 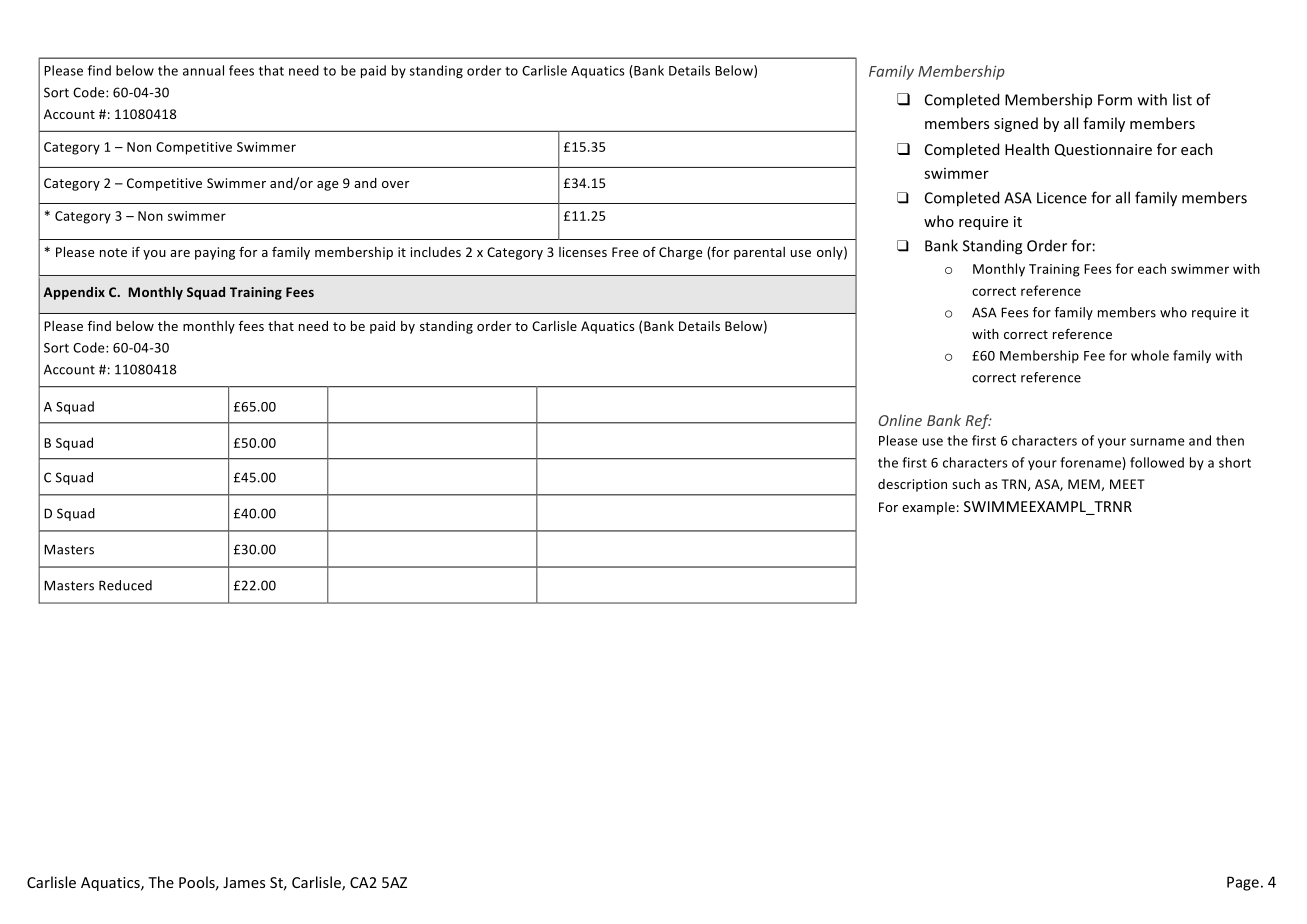 I want to click on Page, so click(x=1243, y=883).
